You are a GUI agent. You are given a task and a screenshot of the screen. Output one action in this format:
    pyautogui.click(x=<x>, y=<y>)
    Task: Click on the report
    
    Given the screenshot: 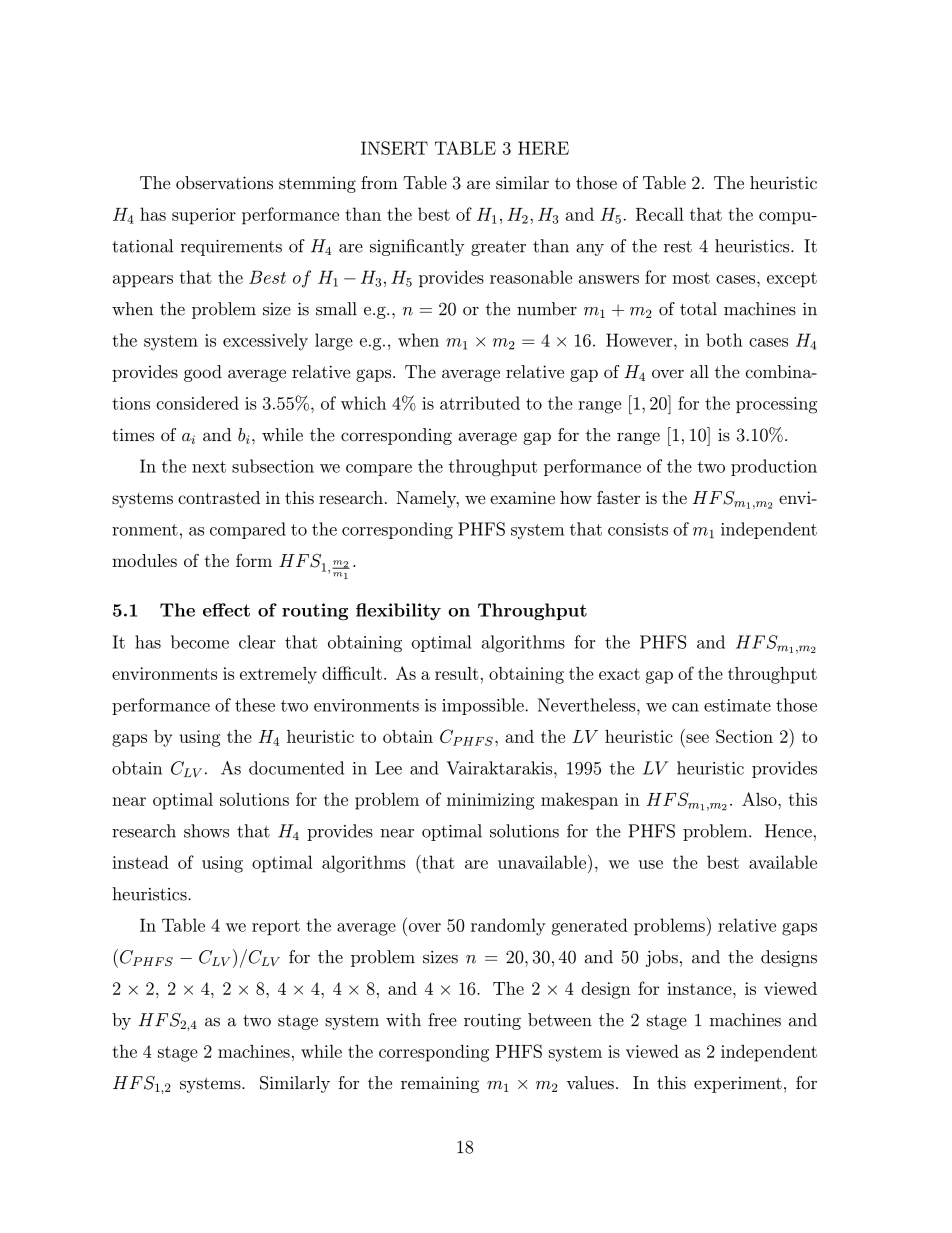 What is the action you would take?
    pyautogui.click(x=276, y=927)
